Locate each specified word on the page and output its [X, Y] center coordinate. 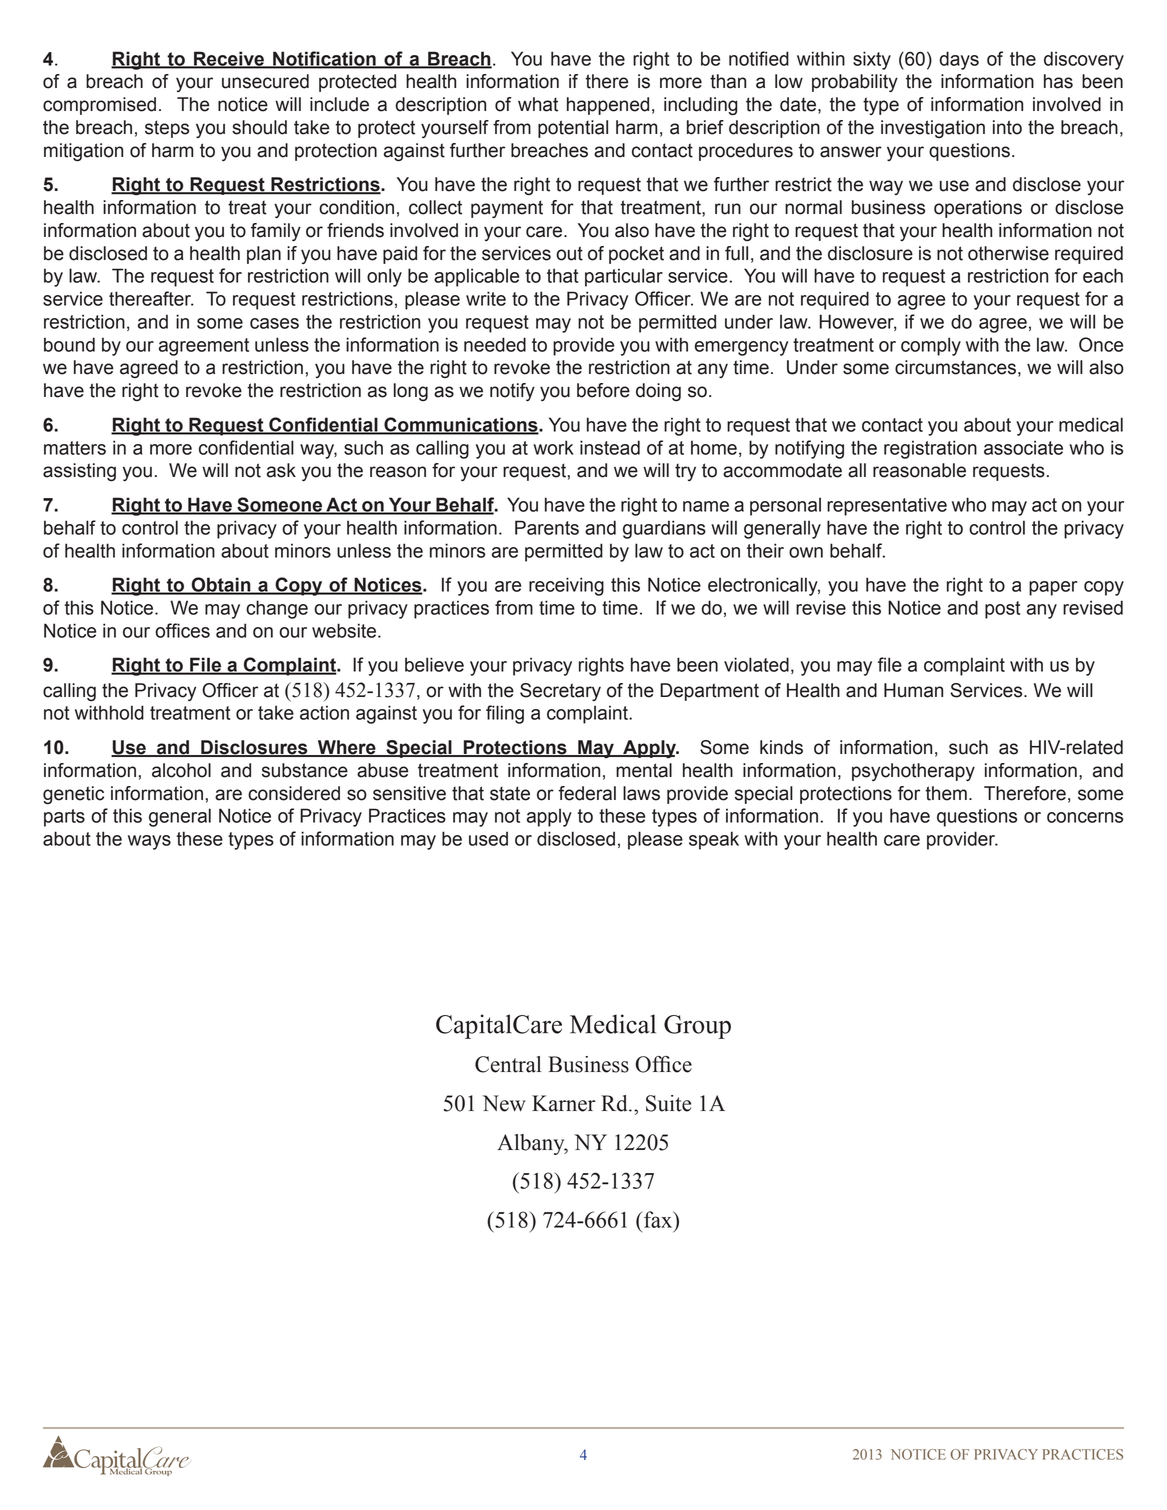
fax [658, 1219]
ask [281, 470]
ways [149, 842]
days [959, 60]
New [504, 1103]
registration [930, 449]
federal [587, 793]
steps [167, 129]
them [946, 793]
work [553, 447]
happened [608, 106]
